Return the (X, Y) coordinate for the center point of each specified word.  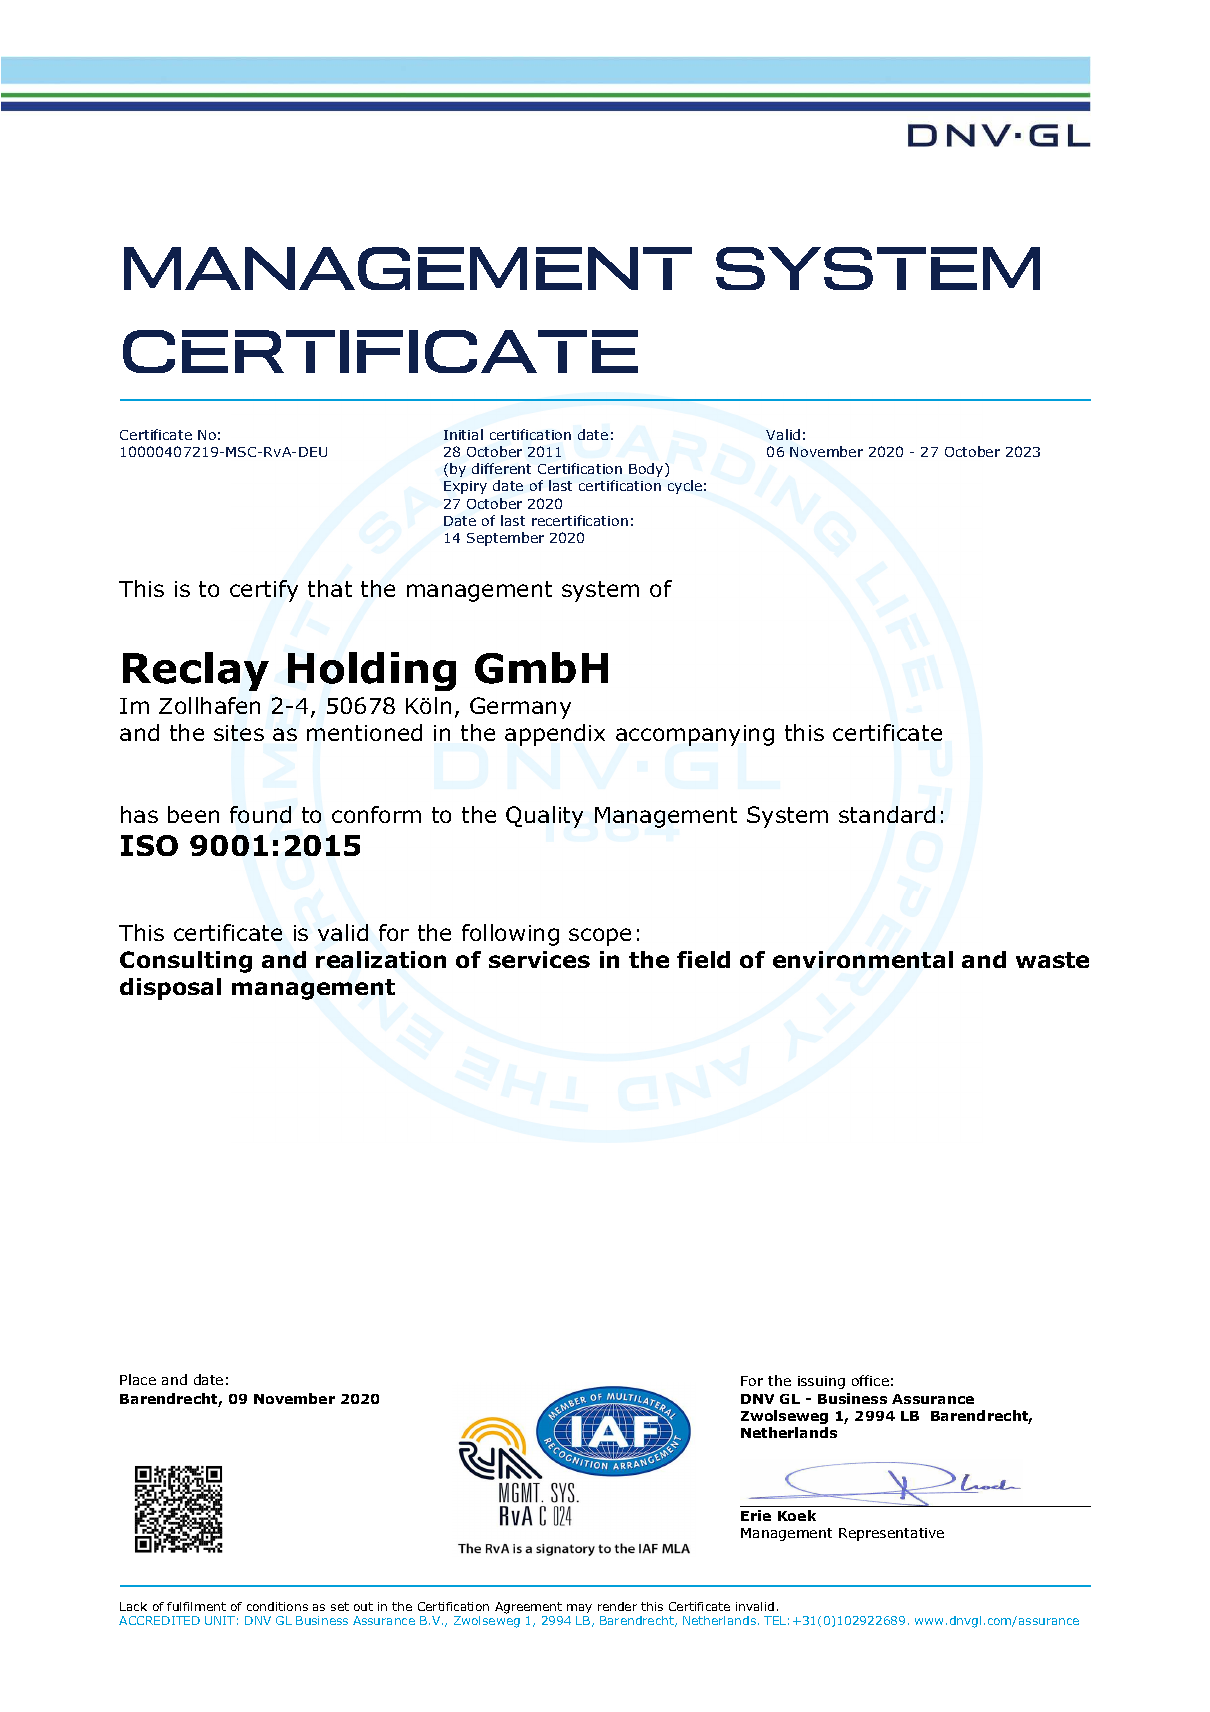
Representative (891, 1534)
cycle (685, 487)
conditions (277, 1606)
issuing (821, 1382)
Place (138, 1379)
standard (887, 814)
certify (264, 591)
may (579, 1608)
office (870, 1380)
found (260, 814)
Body (647, 470)
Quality (544, 817)
